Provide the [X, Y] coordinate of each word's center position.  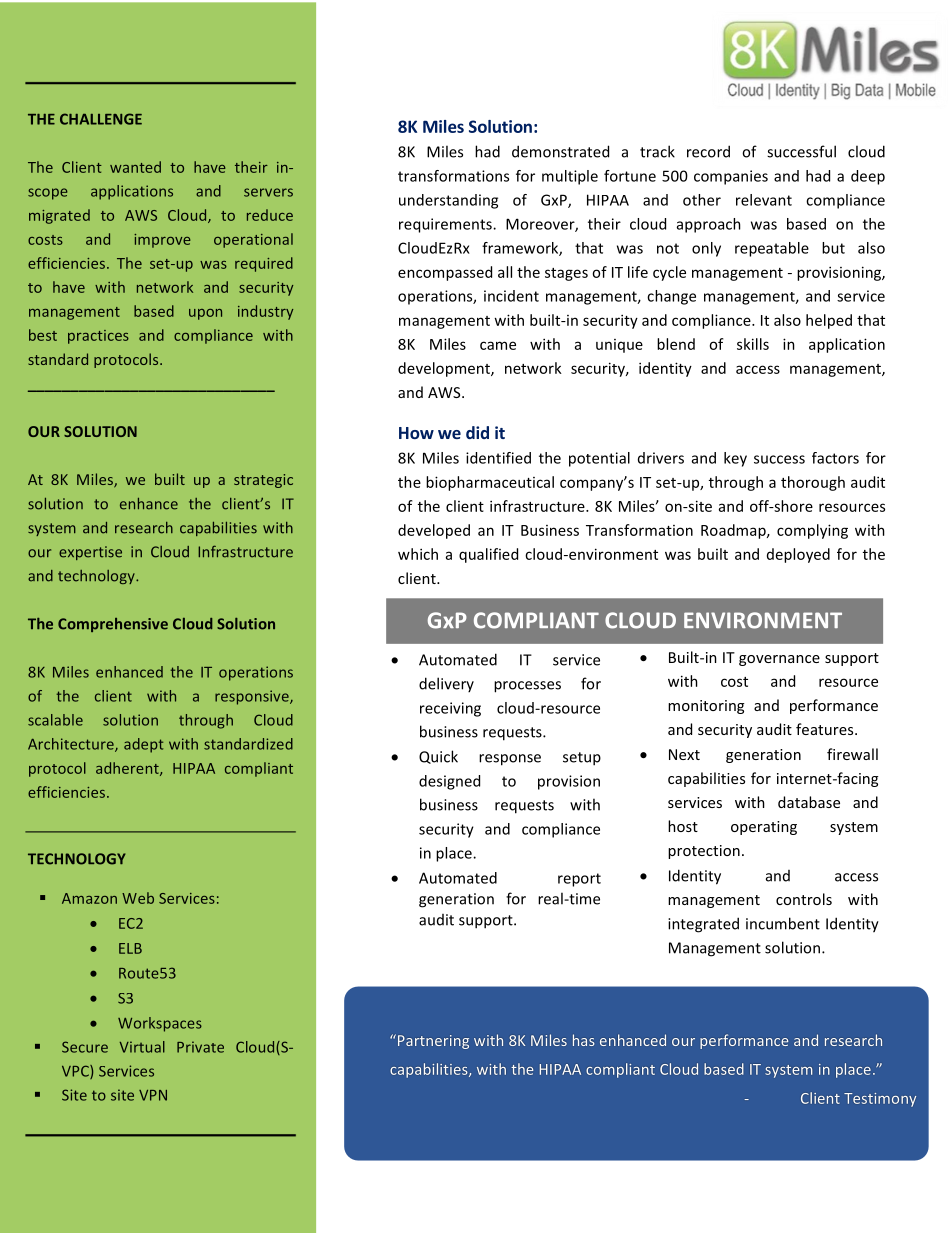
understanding [448, 201]
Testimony [880, 1100]
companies [731, 177]
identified [498, 458]
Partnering [433, 1042]
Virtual [142, 1047]
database [809, 802]
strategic [263, 481]
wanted [135, 167]
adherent [128, 769]
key [735, 459]
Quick [438, 757]
